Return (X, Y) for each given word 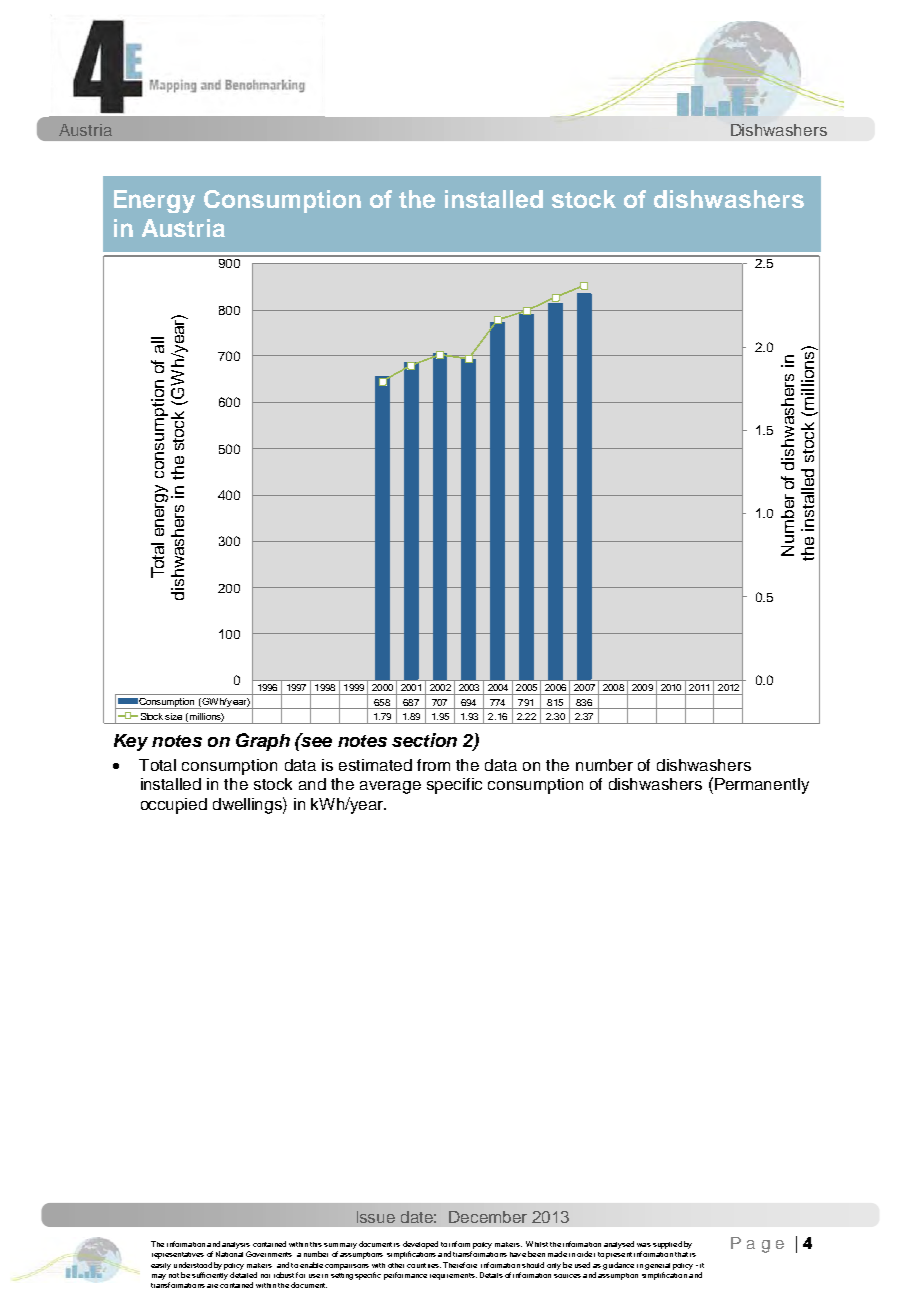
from (433, 765)
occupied (174, 806)
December (488, 1217)
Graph (263, 742)
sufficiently (210, 1276)
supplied (667, 1245)
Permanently (762, 786)
